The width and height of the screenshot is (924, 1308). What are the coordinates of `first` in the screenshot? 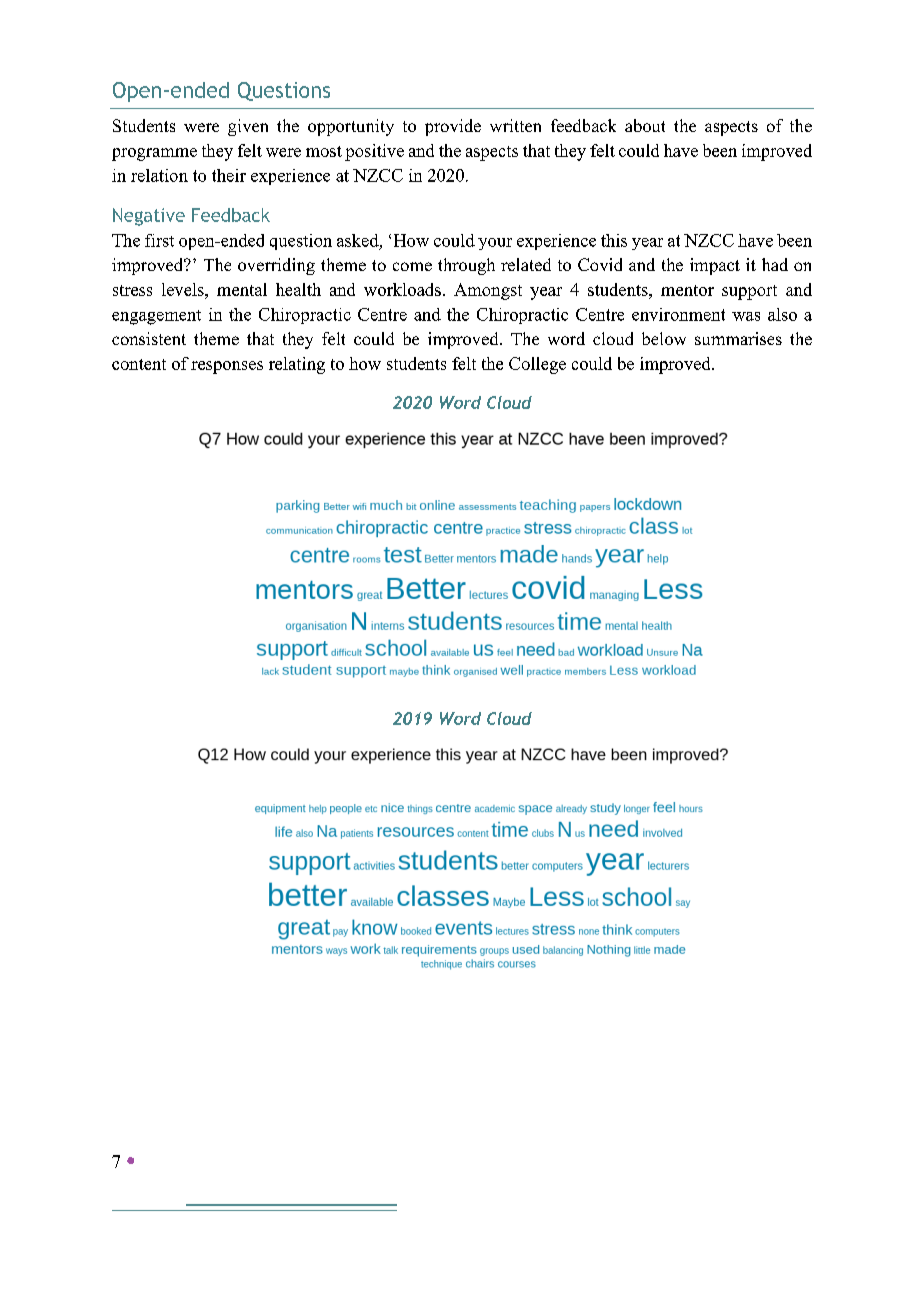 It's located at (159, 240).
